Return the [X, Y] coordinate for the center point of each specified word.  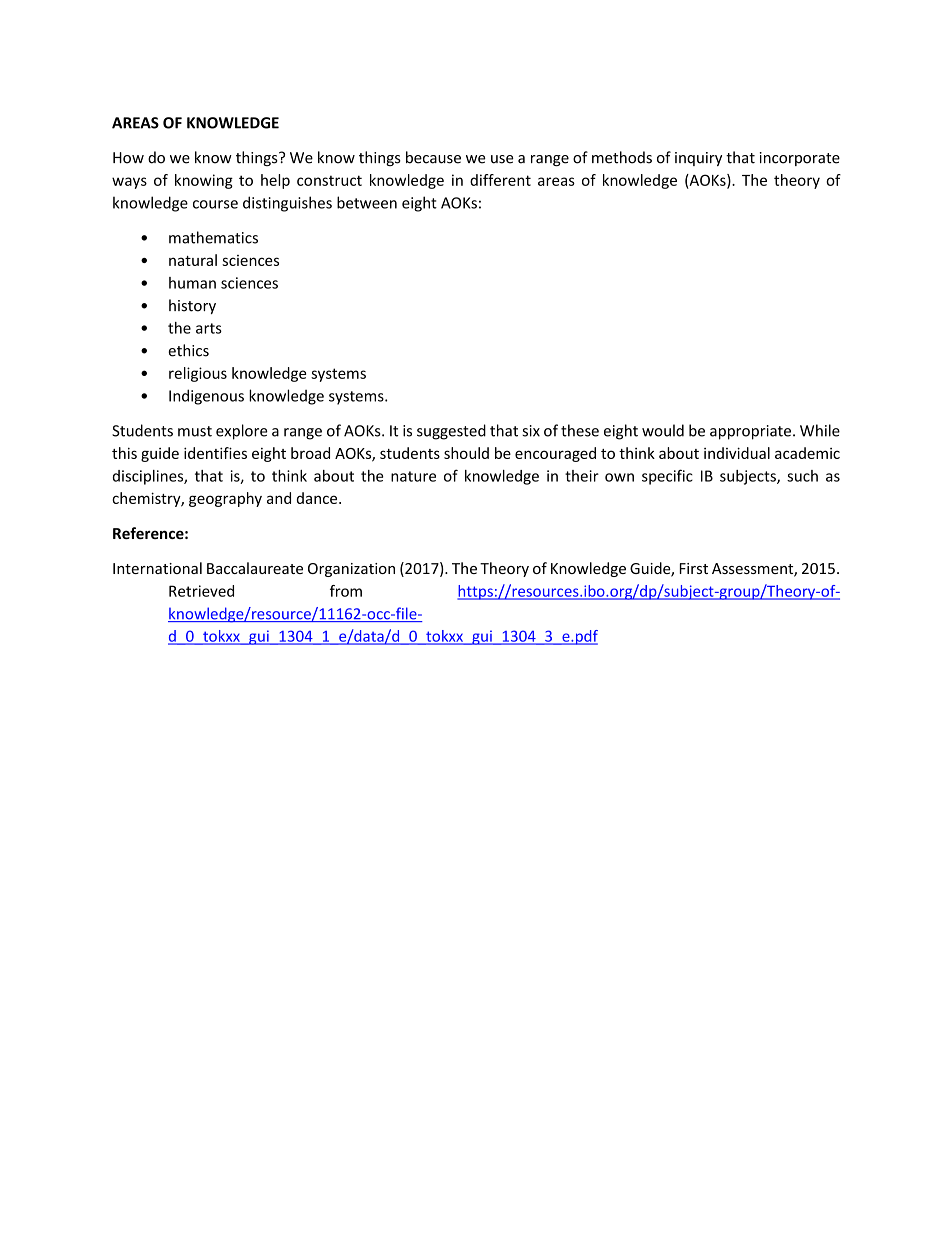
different [500, 180]
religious [198, 374]
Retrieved [201, 591]
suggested [451, 432]
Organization [351, 570]
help [275, 181]
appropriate [750, 432]
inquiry [698, 159]
